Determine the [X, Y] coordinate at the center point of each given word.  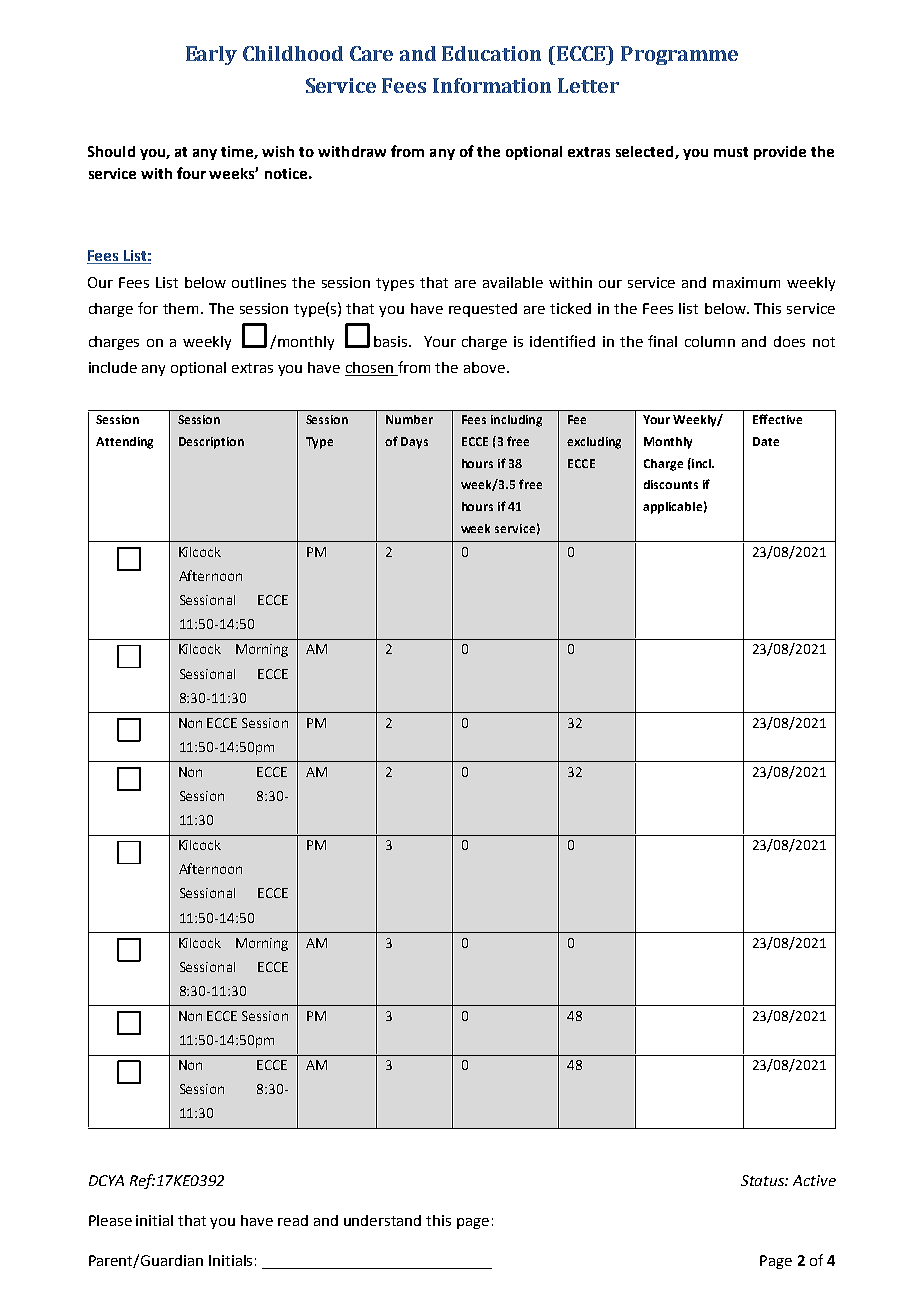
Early [211, 55]
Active [814, 1180]
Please [110, 1220]
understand [382, 1220]
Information [492, 85]
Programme [679, 55]
